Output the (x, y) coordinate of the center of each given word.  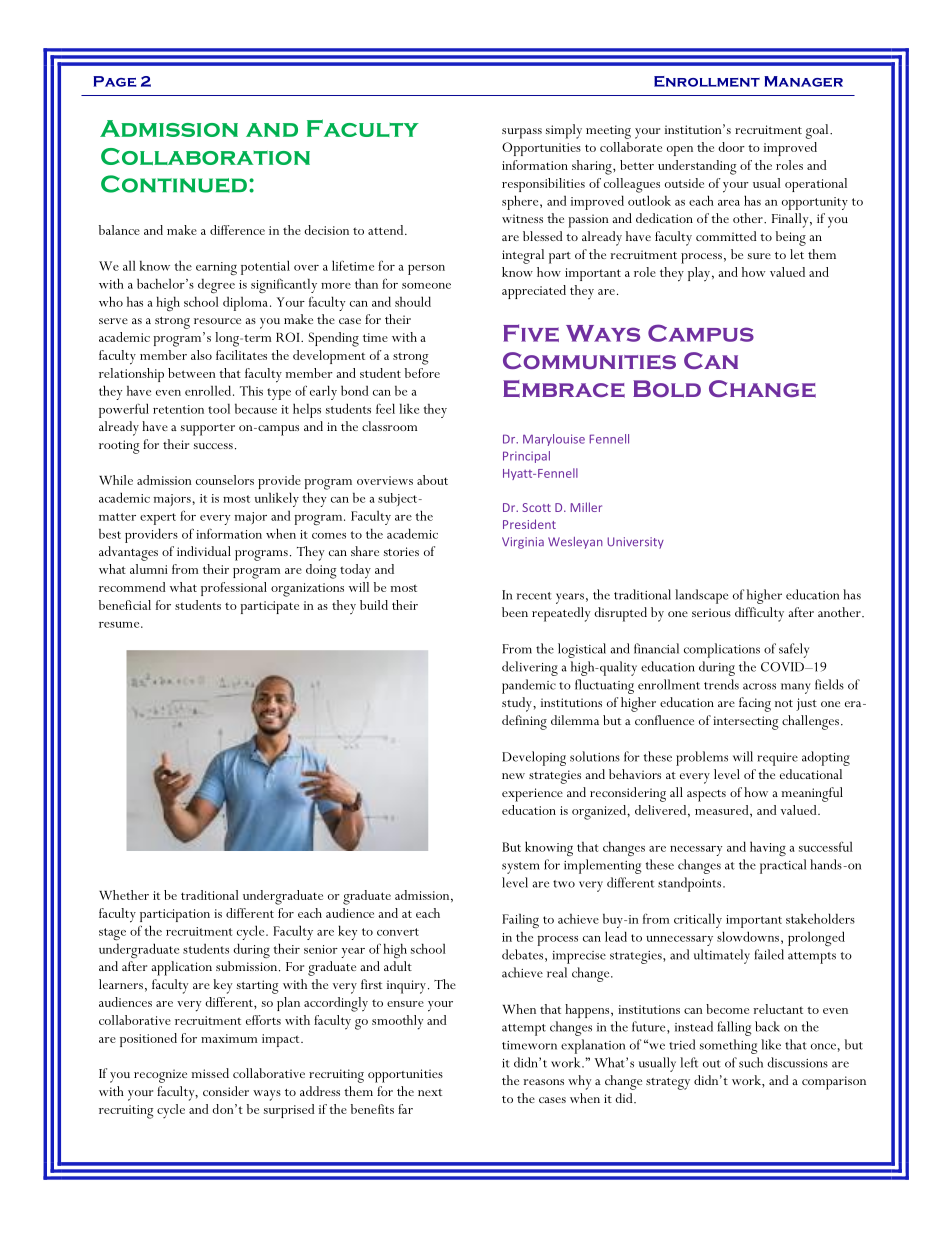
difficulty (759, 614)
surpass (522, 133)
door (731, 147)
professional (234, 589)
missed (210, 1073)
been (515, 612)
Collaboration (205, 156)
